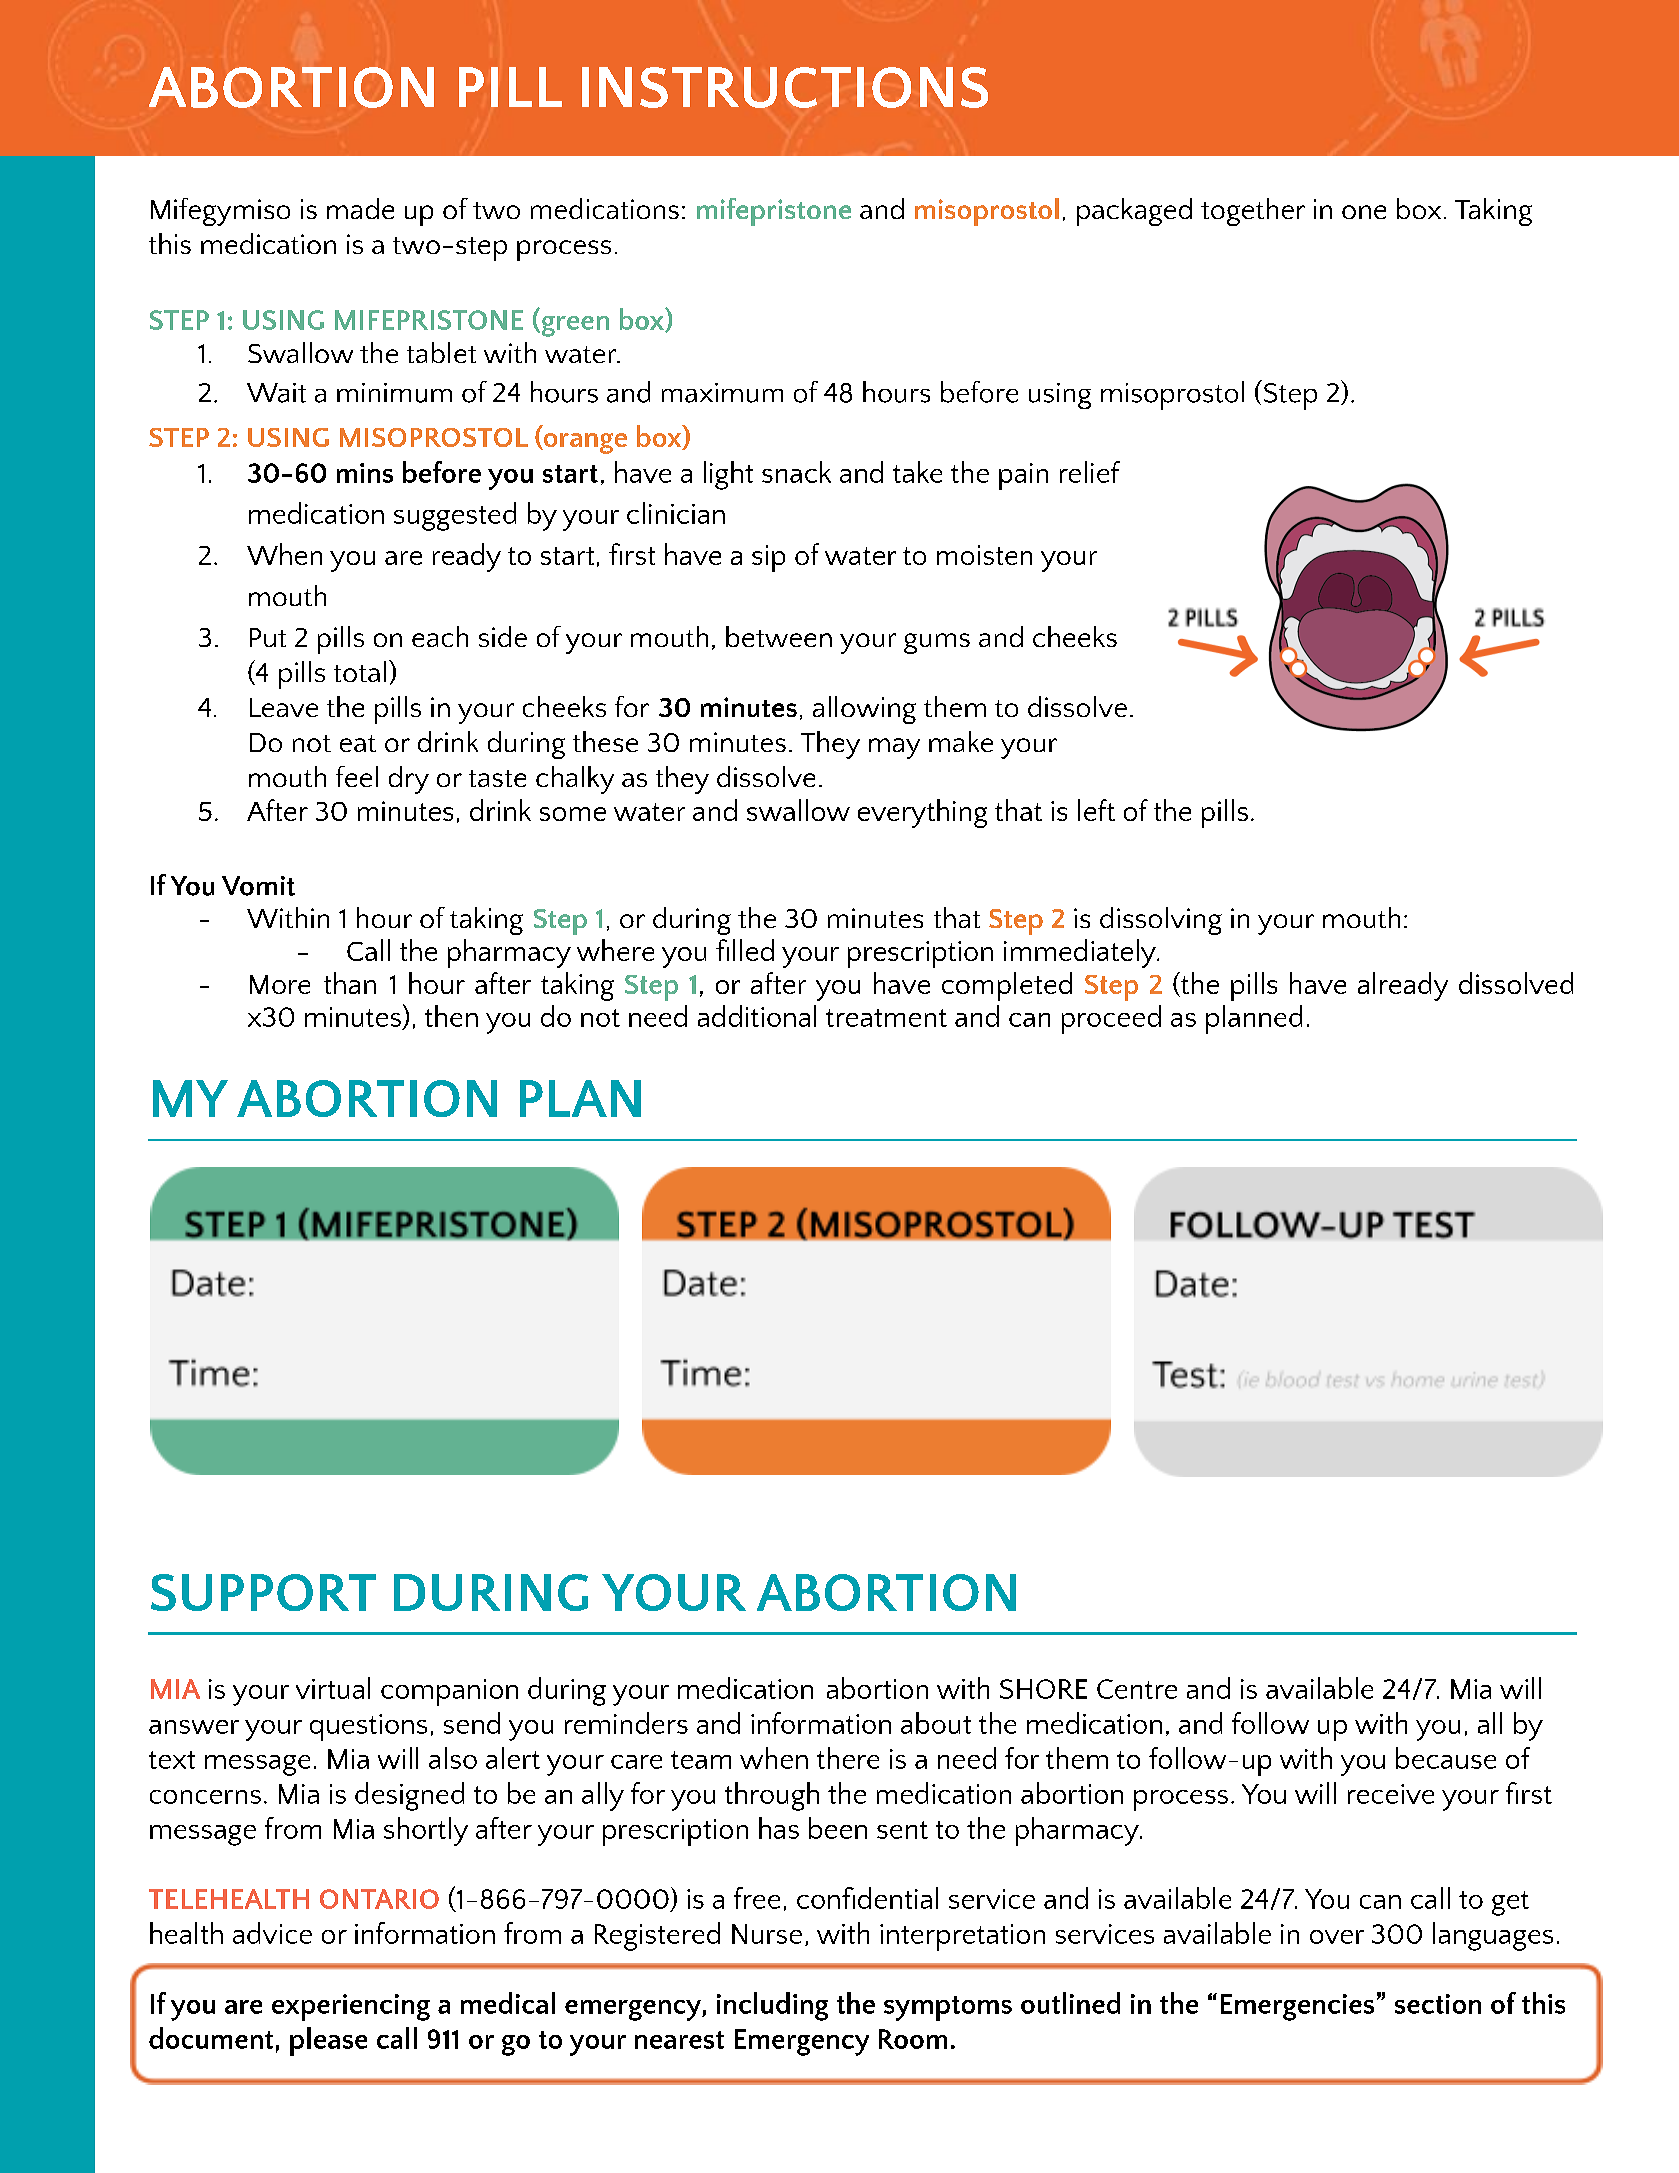 This image has height=2173, width=1679. I want to click on SUPPORT, so click(263, 1592).
